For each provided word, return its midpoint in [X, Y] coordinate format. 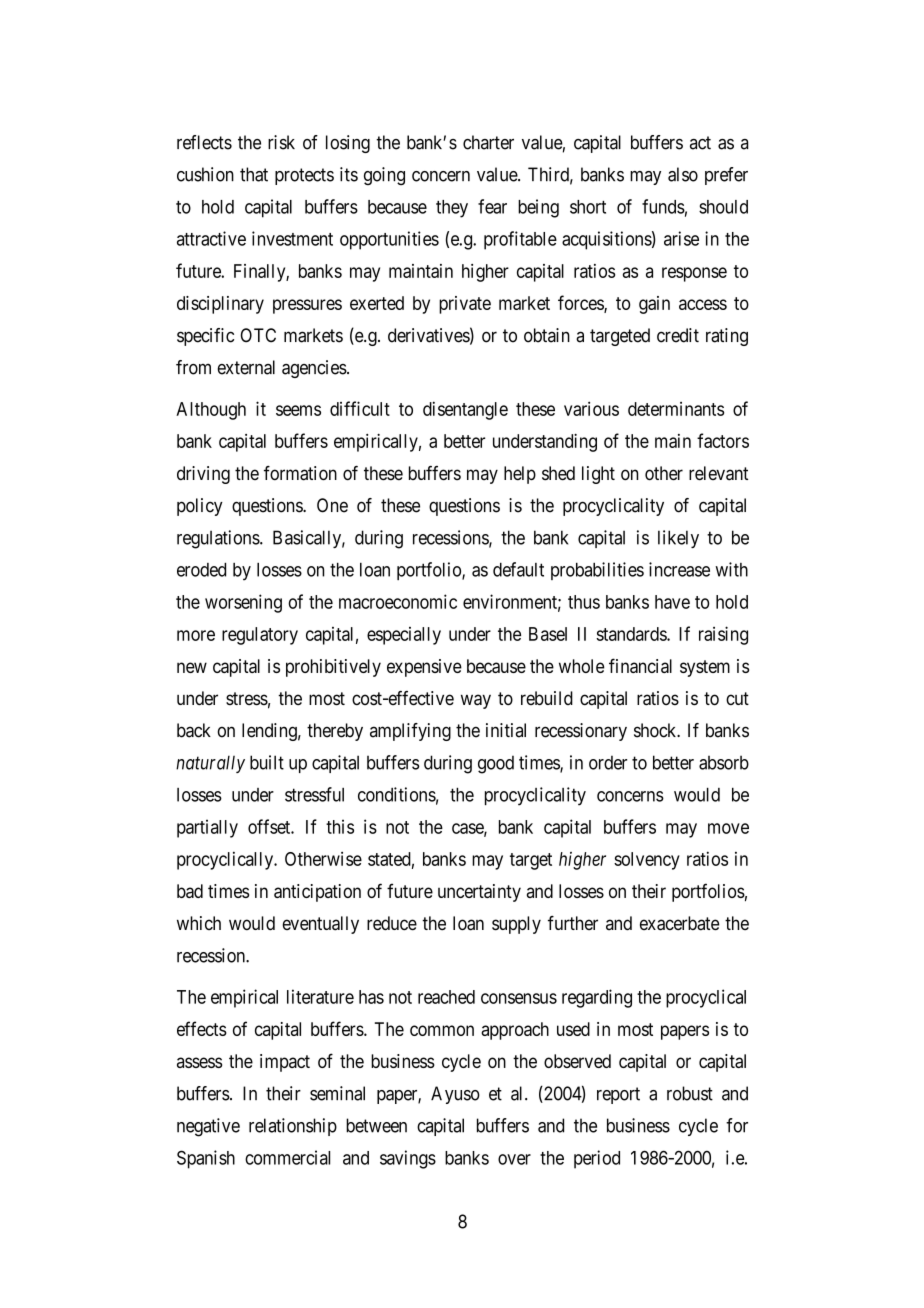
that [254, 174]
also [683, 174]
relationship [293, 1127]
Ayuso [455, 1095]
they [452, 209]
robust [690, 1093]
